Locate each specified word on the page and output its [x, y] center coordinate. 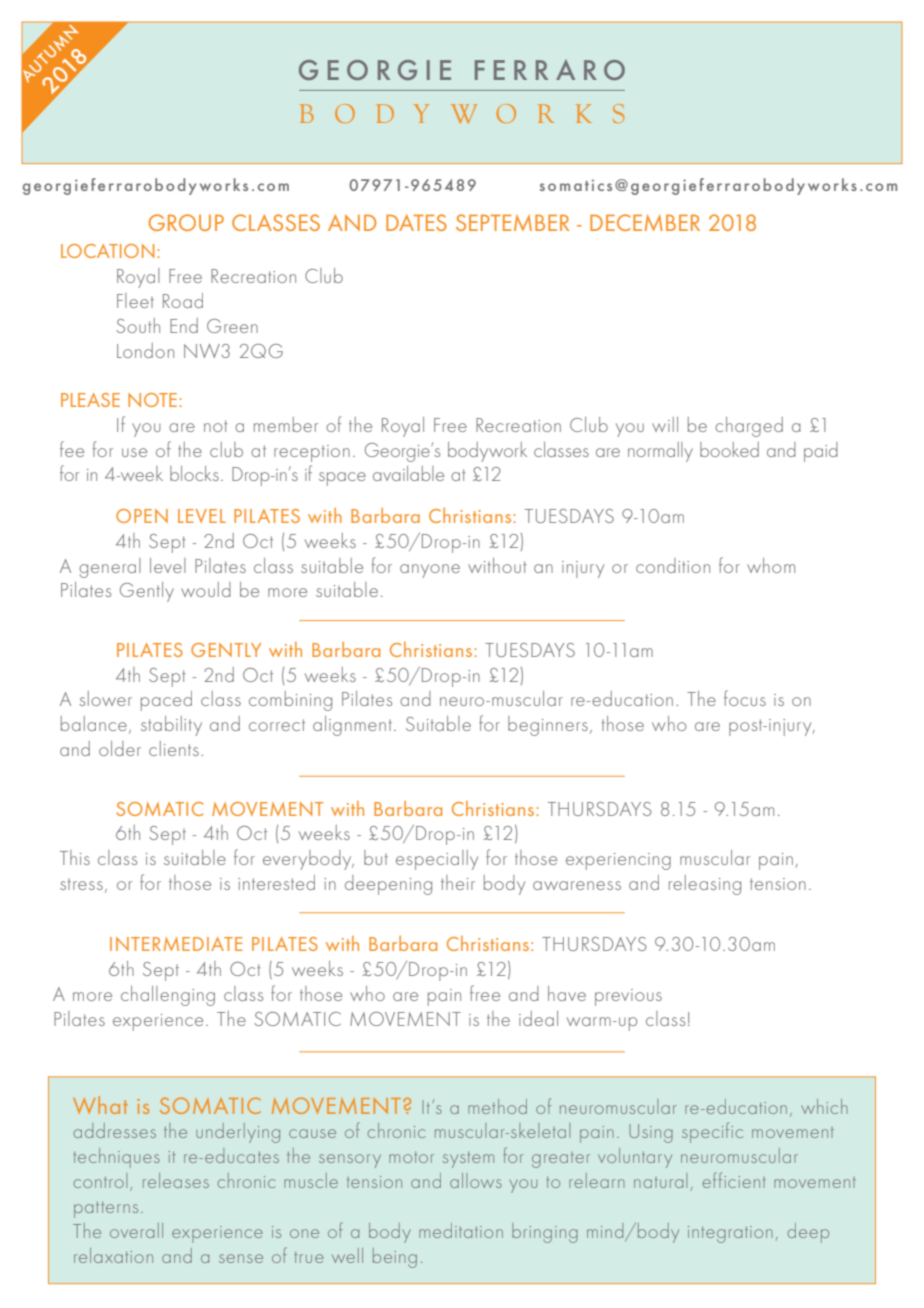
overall [136, 1230]
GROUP [186, 222]
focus [745, 698]
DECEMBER [645, 222]
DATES [416, 222]
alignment [352, 726]
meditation [461, 1230]
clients [174, 748]
